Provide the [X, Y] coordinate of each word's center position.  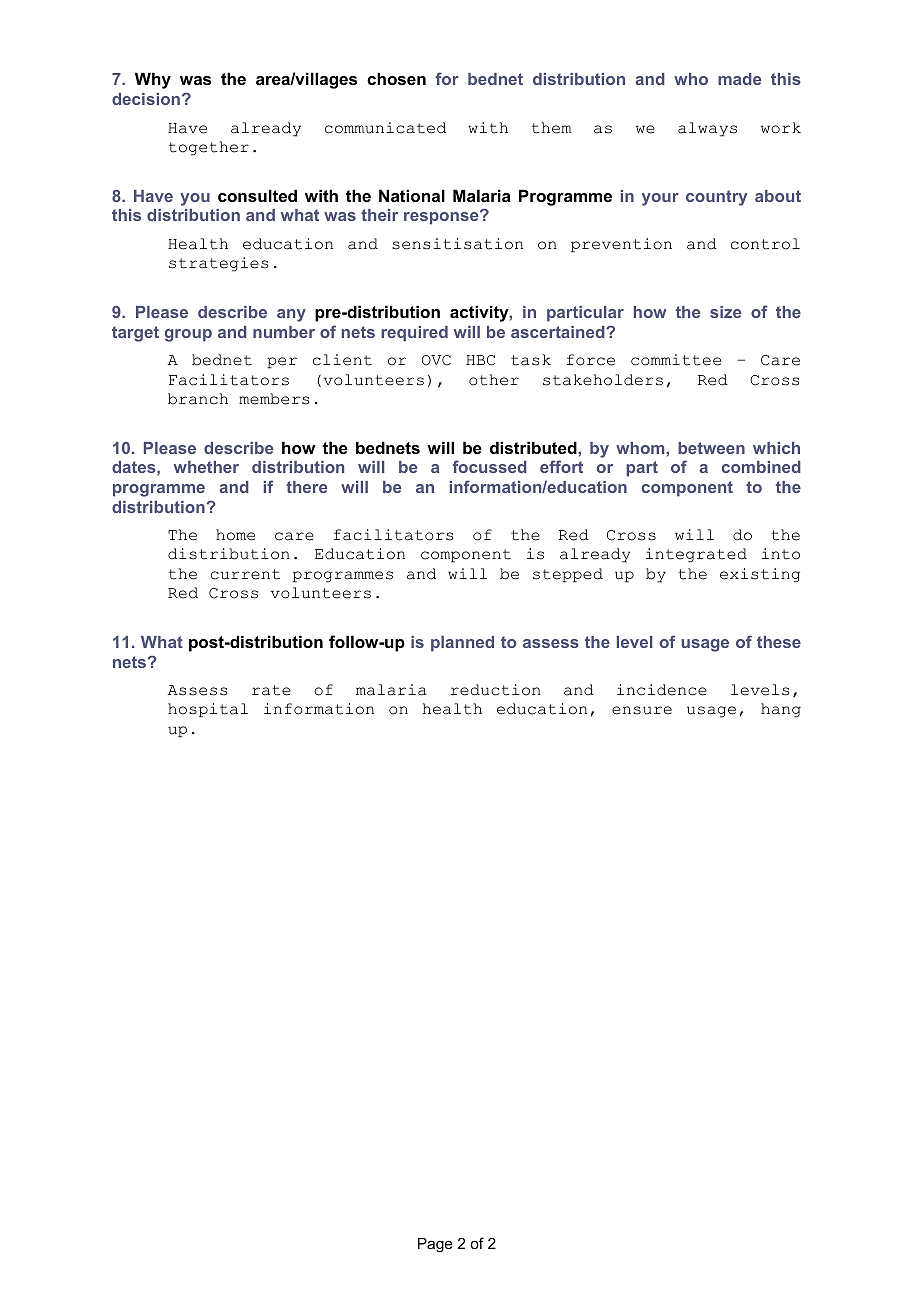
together [209, 148]
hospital [208, 710]
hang [781, 710]
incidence [662, 690]
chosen [396, 78]
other [494, 380]
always [707, 129]
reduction [496, 690]
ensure [642, 710]
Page [435, 1245]
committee [676, 360]
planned [462, 644]
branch [198, 399]
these [779, 642]
